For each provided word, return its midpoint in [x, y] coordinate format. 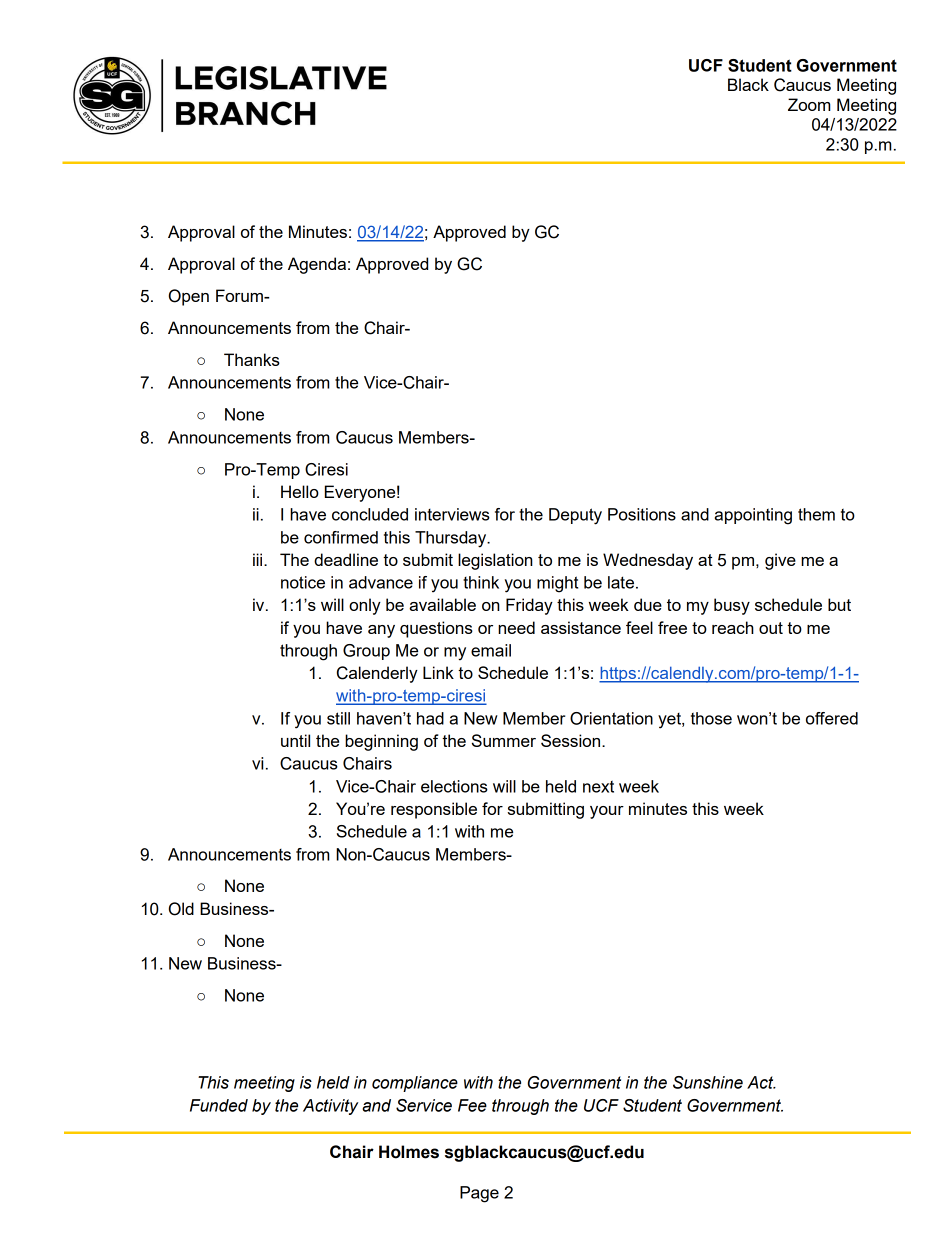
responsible [434, 810]
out [771, 628]
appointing [753, 516]
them [816, 514]
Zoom [809, 104]
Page [479, 1194]
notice [303, 582]
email [491, 650]
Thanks [252, 359]
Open [189, 297]
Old [181, 909]
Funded [219, 1105]
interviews [452, 514]
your [607, 812]
